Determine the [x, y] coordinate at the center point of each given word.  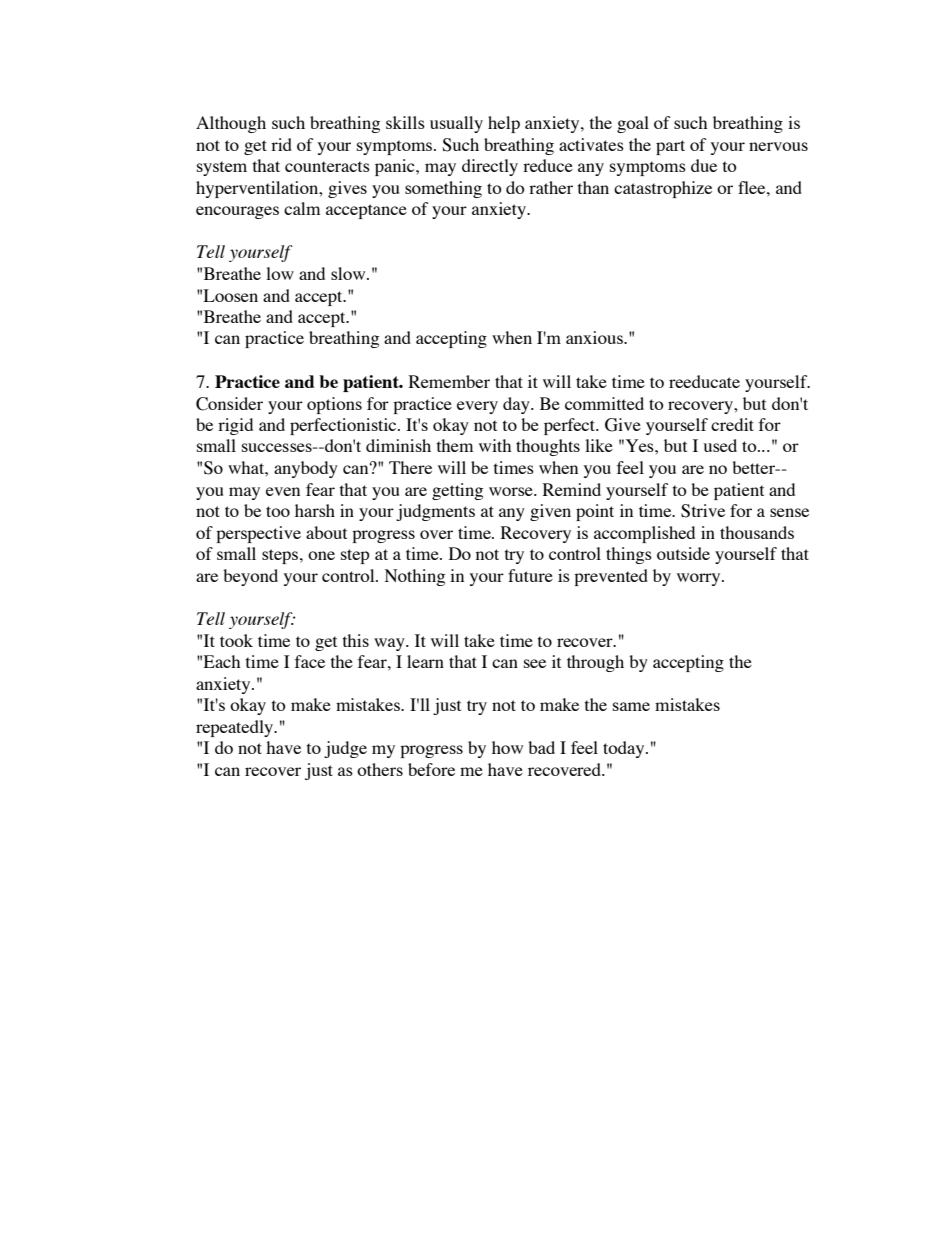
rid [281, 144]
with [495, 445]
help [504, 124]
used [720, 445]
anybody [306, 469]
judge [345, 749]
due [704, 165]
